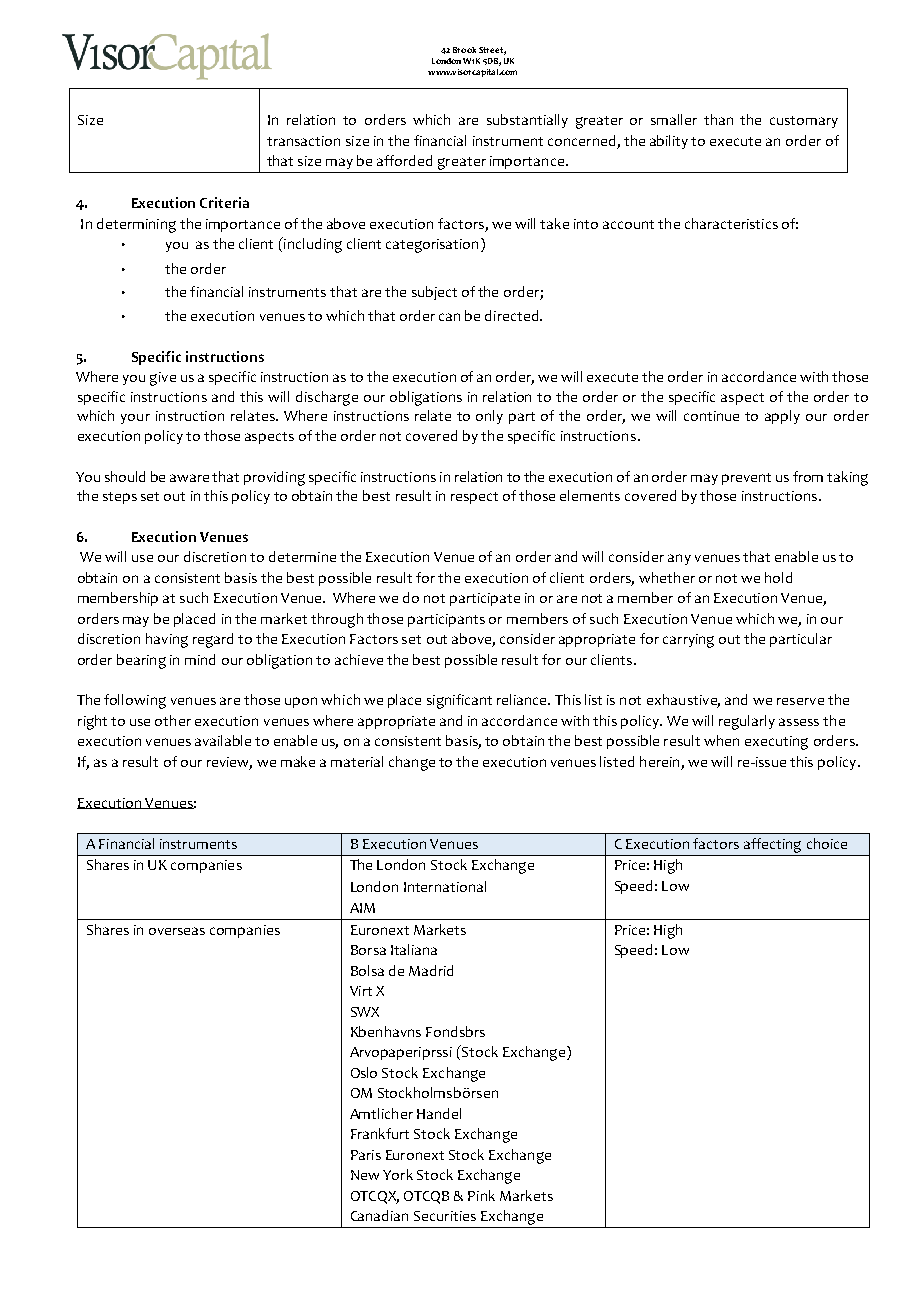 This document has height=1308, width=924. Describe the element at coordinates (718, 119) in the document. I see `than` at that location.
